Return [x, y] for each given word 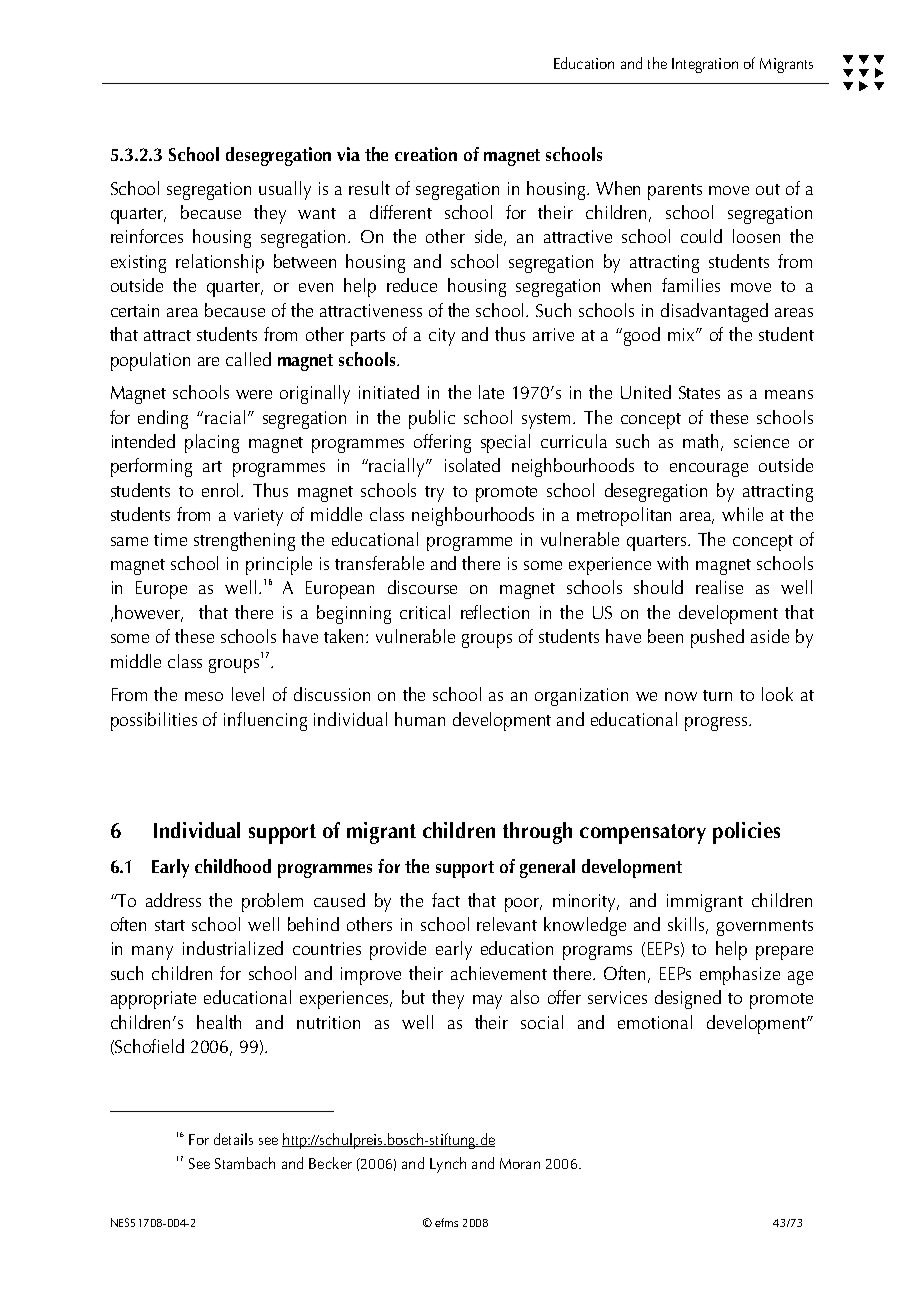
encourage [709, 470]
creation [426, 154]
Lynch [448, 1165]
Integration [705, 65]
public [432, 419]
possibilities [154, 721]
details [233, 1139]
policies [746, 833]
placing [212, 443]
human [420, 719]
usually [285, 190]
